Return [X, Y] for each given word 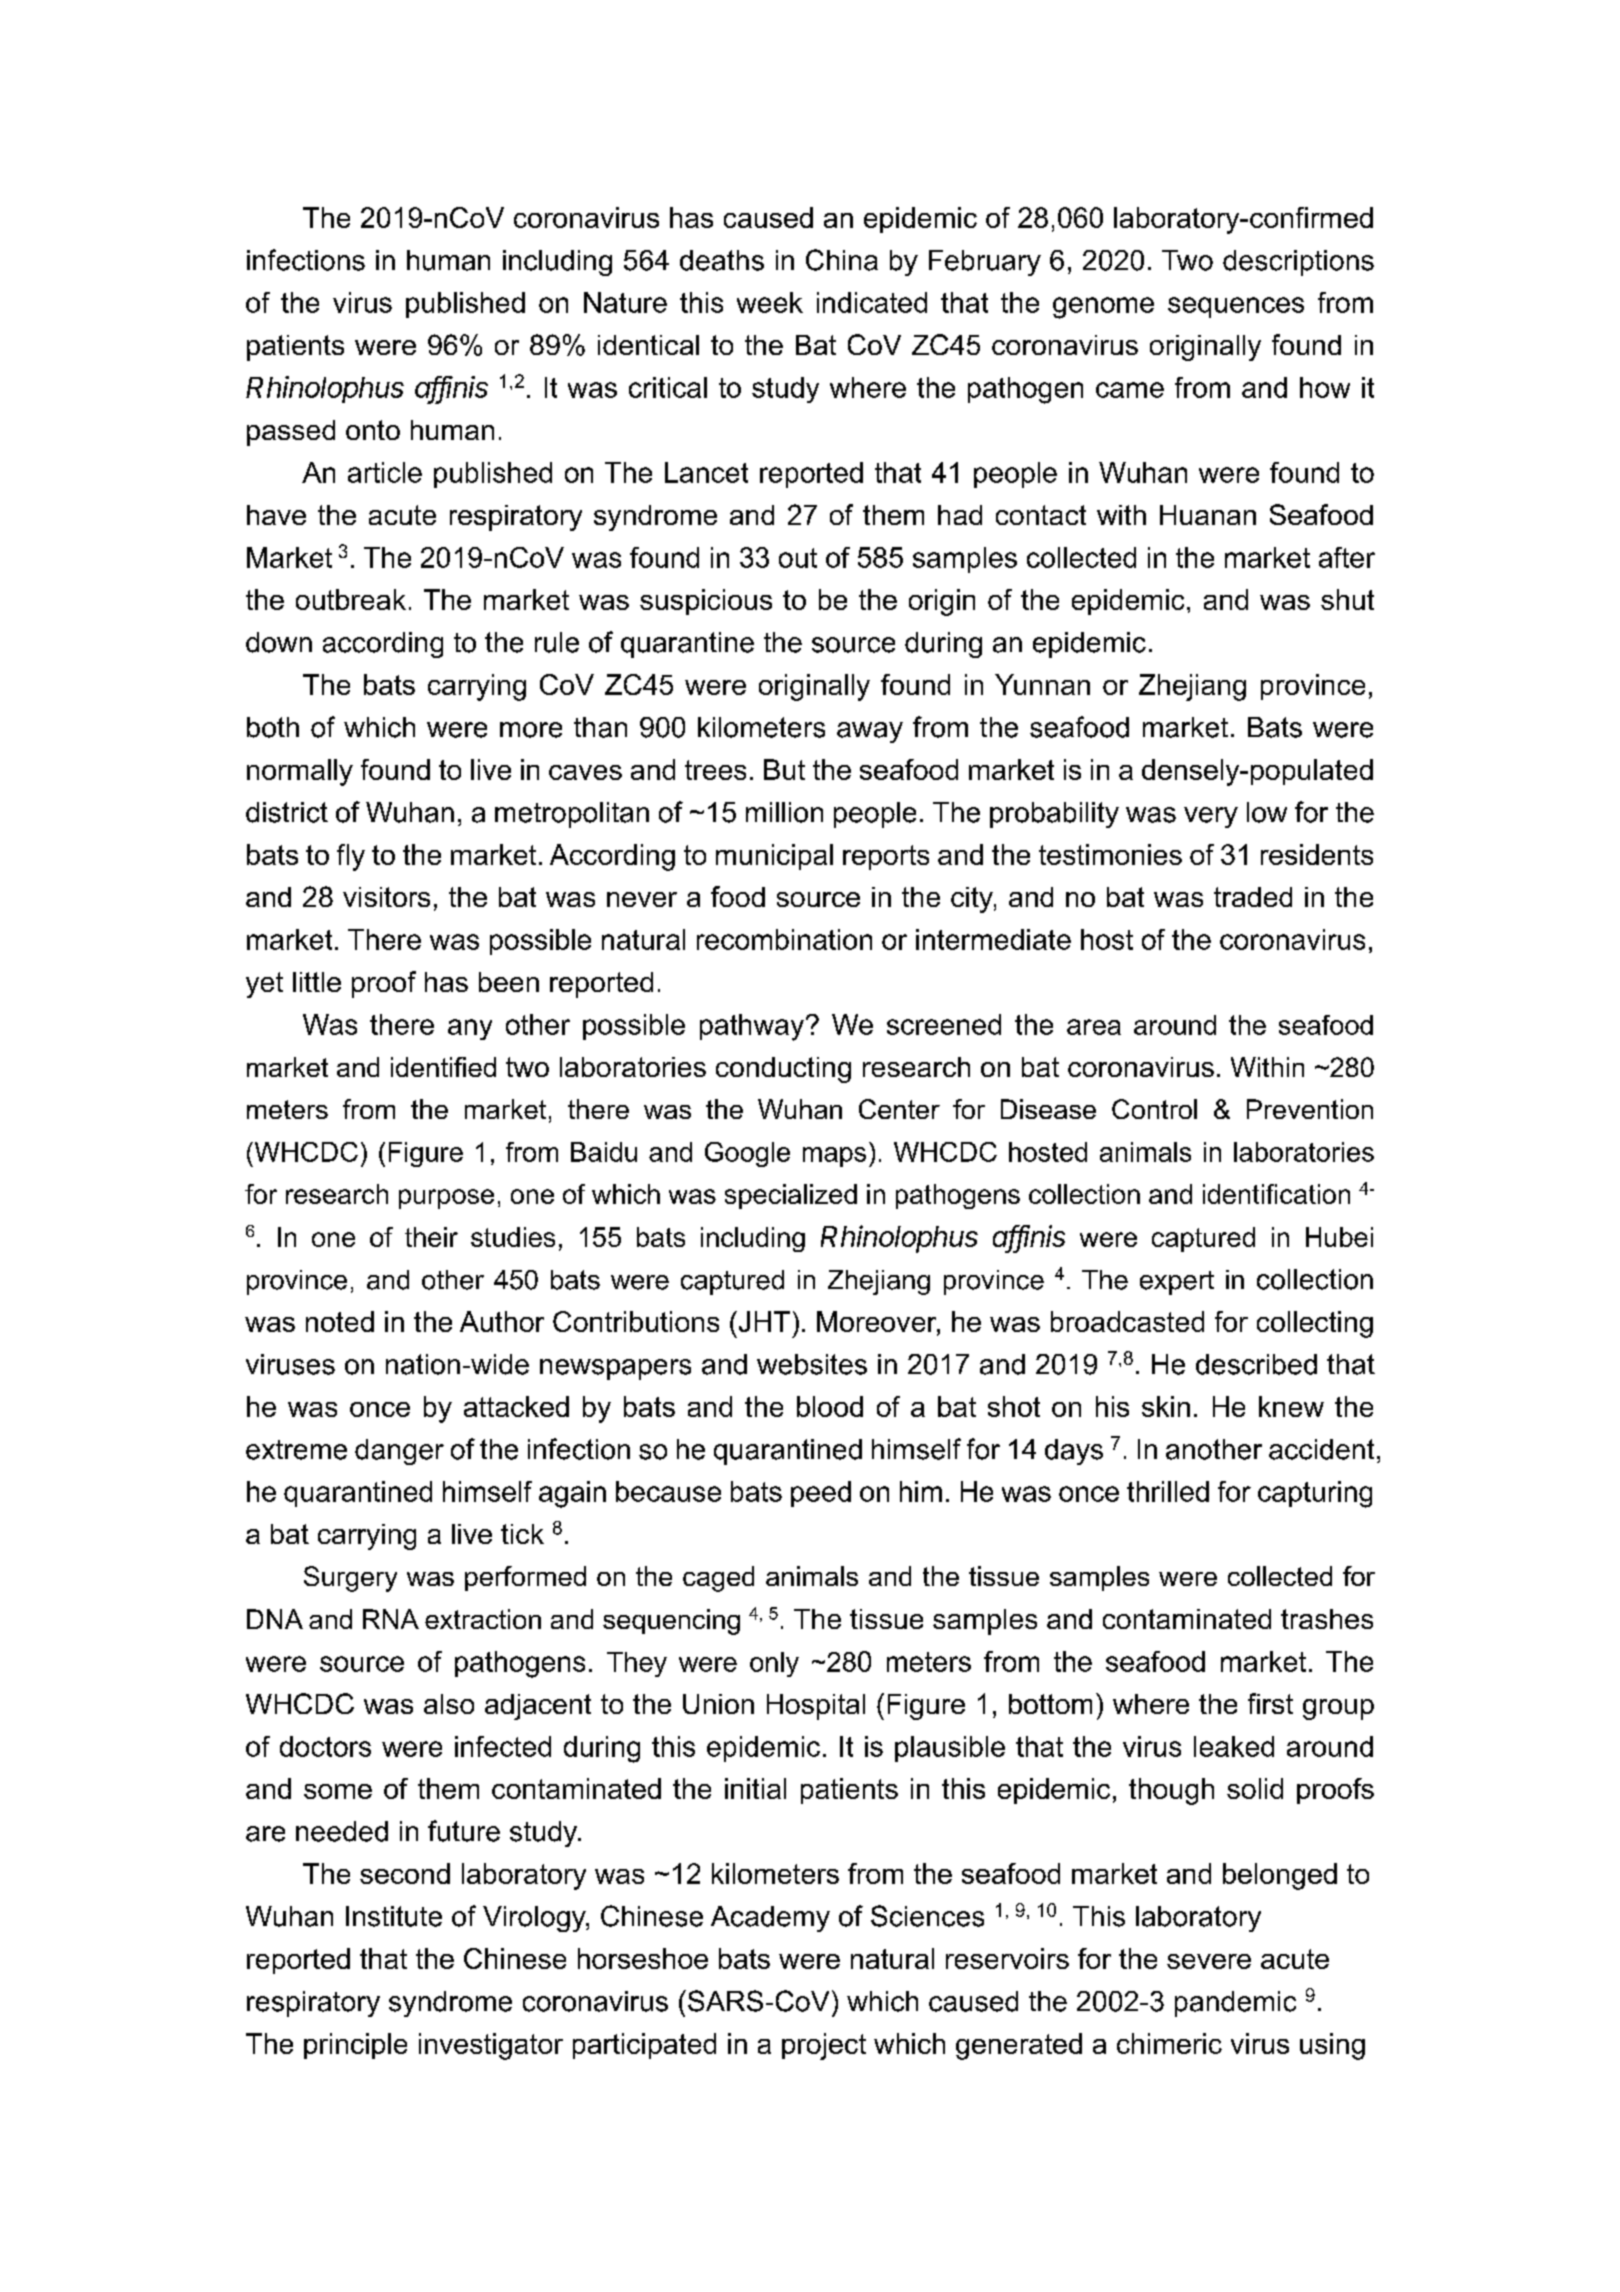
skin [1166, 1406]
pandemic [1235, 2004]
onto [373, 430]
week [770, 302]
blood [830, 1406]
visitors [386, 897]
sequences [1236, 307]
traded [1253, 897]
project [824, 2046]
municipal [774, 857]
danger [399, 1452]
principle [355, 2046]
